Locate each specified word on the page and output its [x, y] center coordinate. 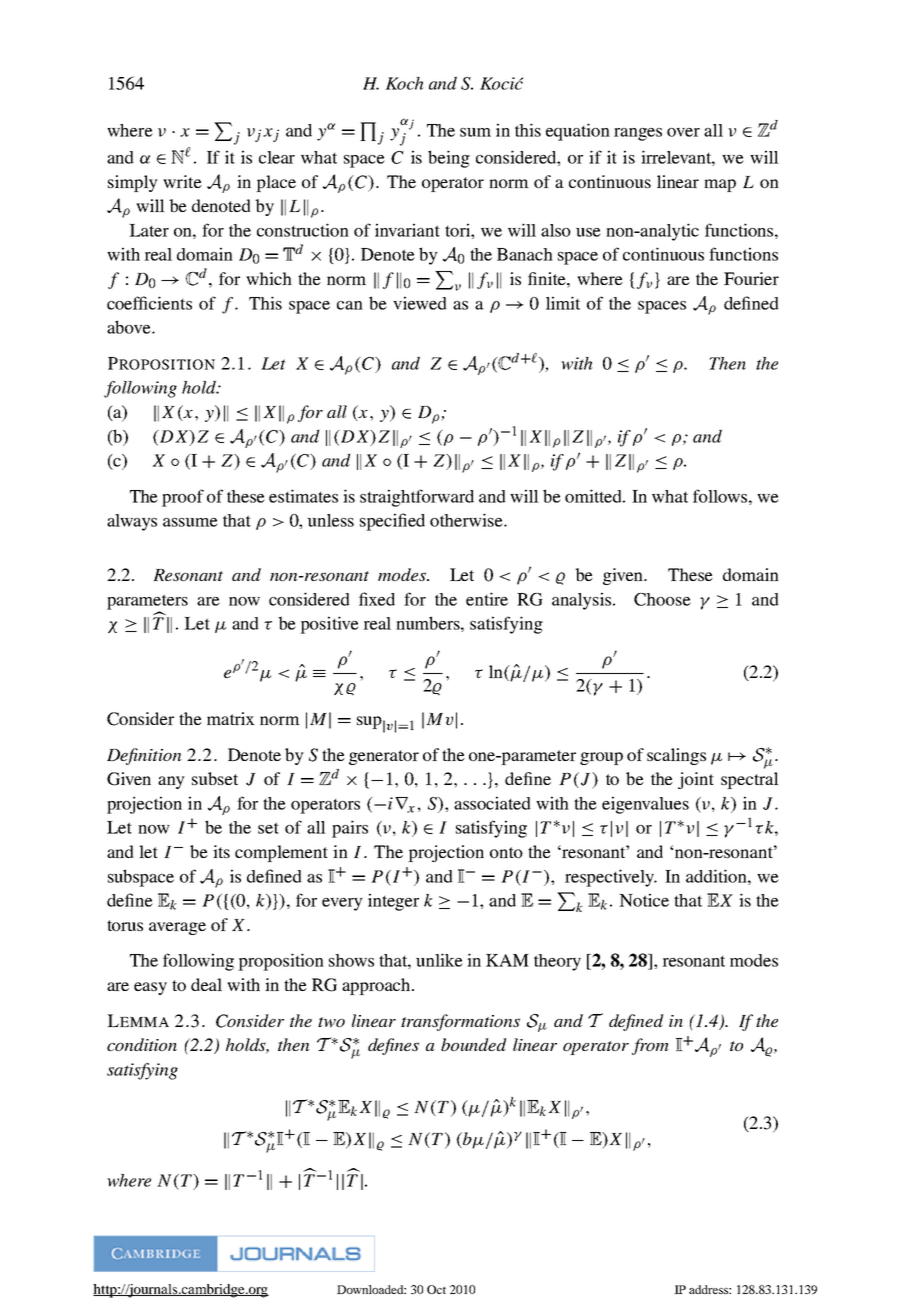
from [650, 1046]
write [182, 181]
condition [142, 1044]
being [449, 159]
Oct [436, 1289]
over [683, 132]
